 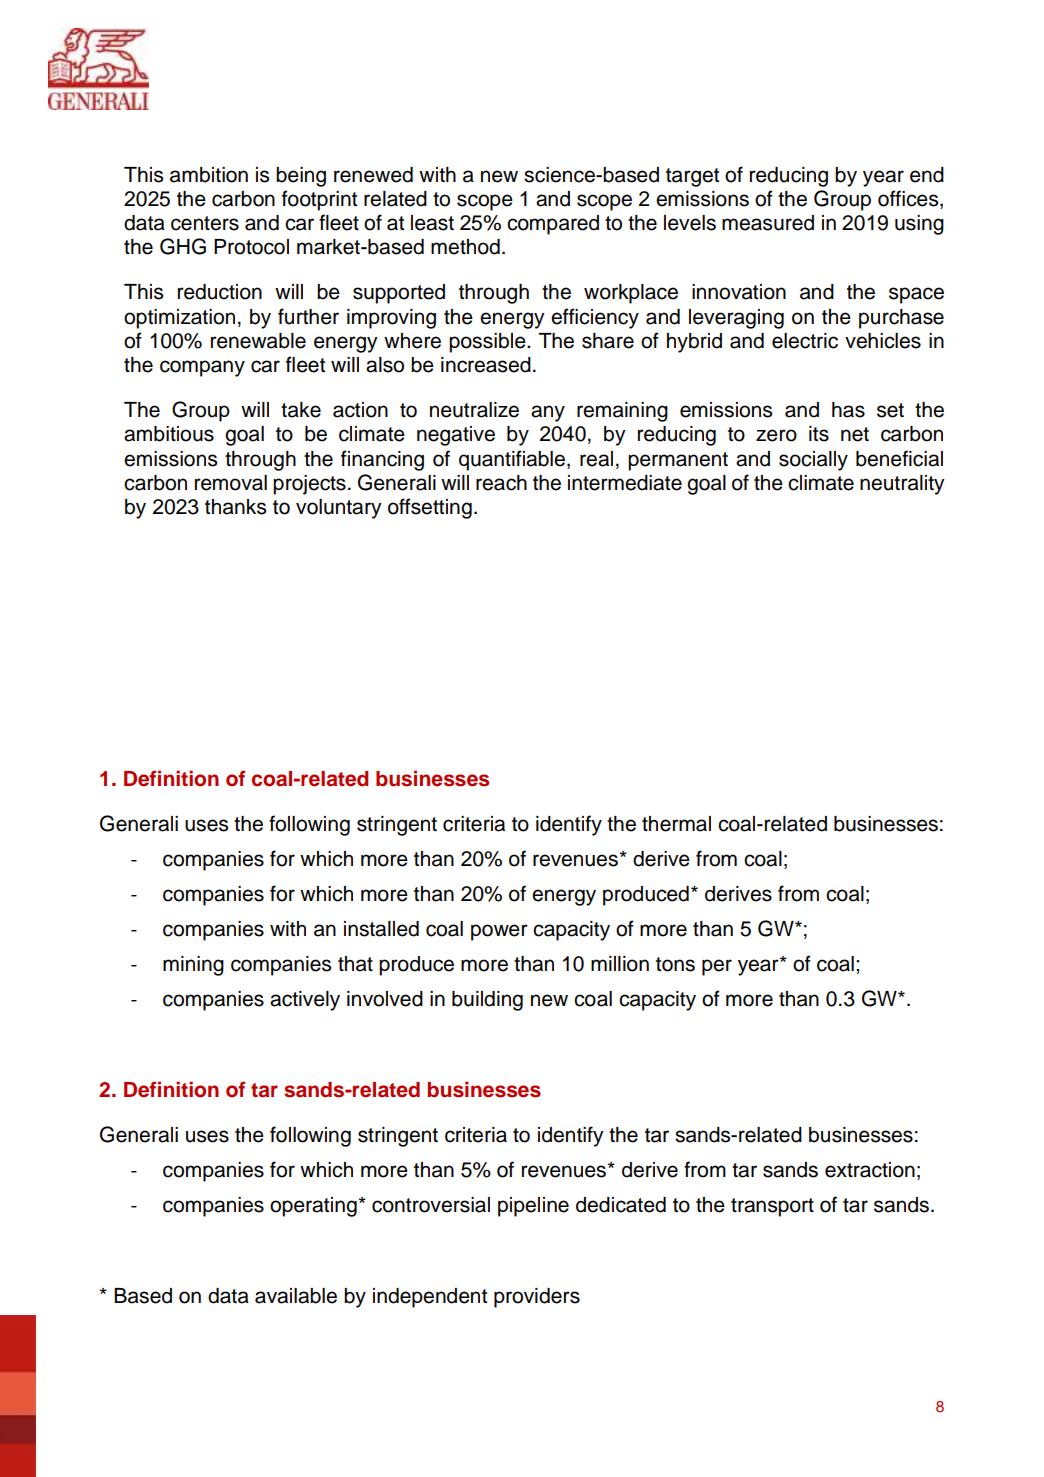 What do you see at coordinates (676, 824) in the screenshot?
I see `thermal` at bounding box center [676, 824].
